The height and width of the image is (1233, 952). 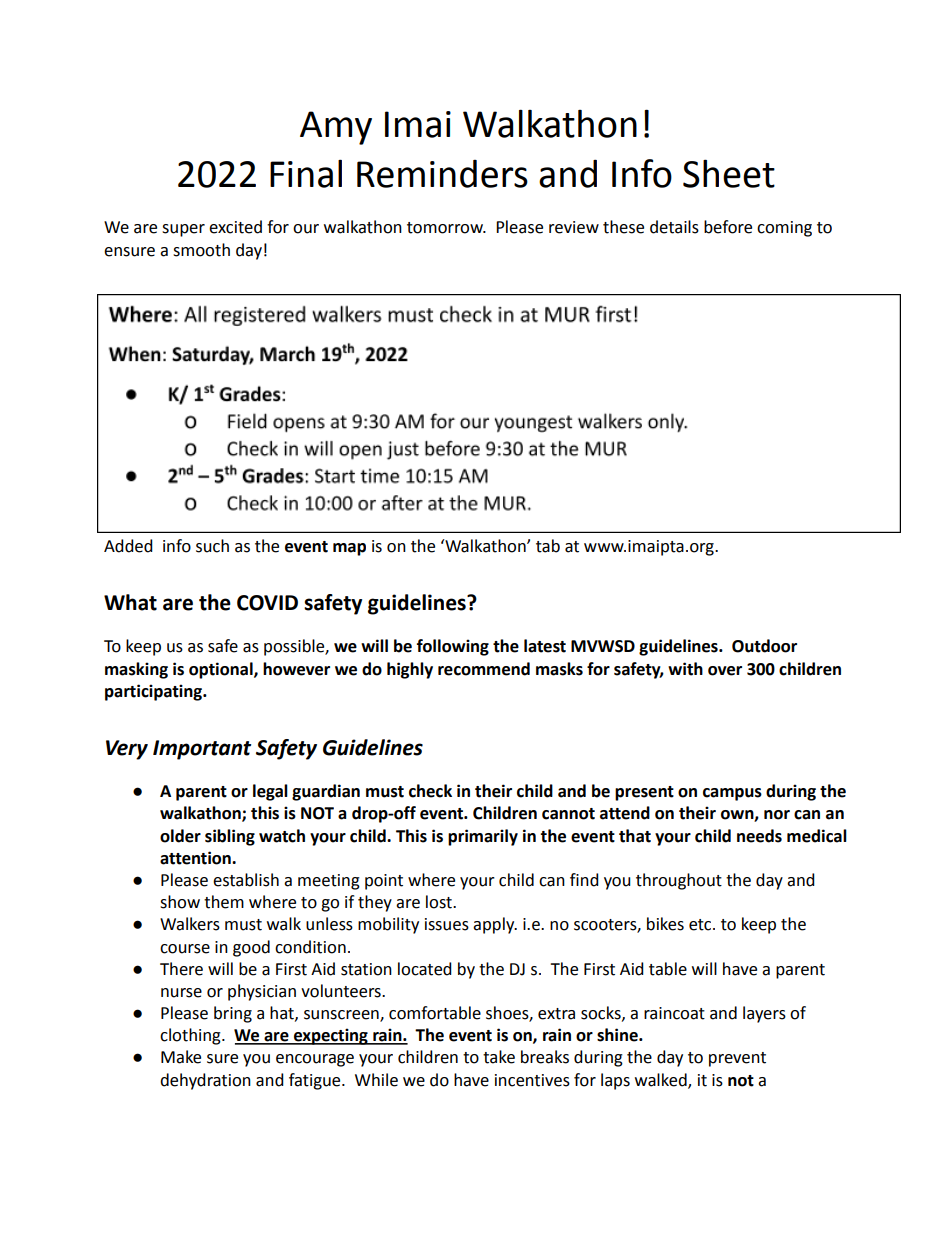 What do you see at coordinates (201, 250) in the image?
I see `smooth` at bounding box center [201, 250].
